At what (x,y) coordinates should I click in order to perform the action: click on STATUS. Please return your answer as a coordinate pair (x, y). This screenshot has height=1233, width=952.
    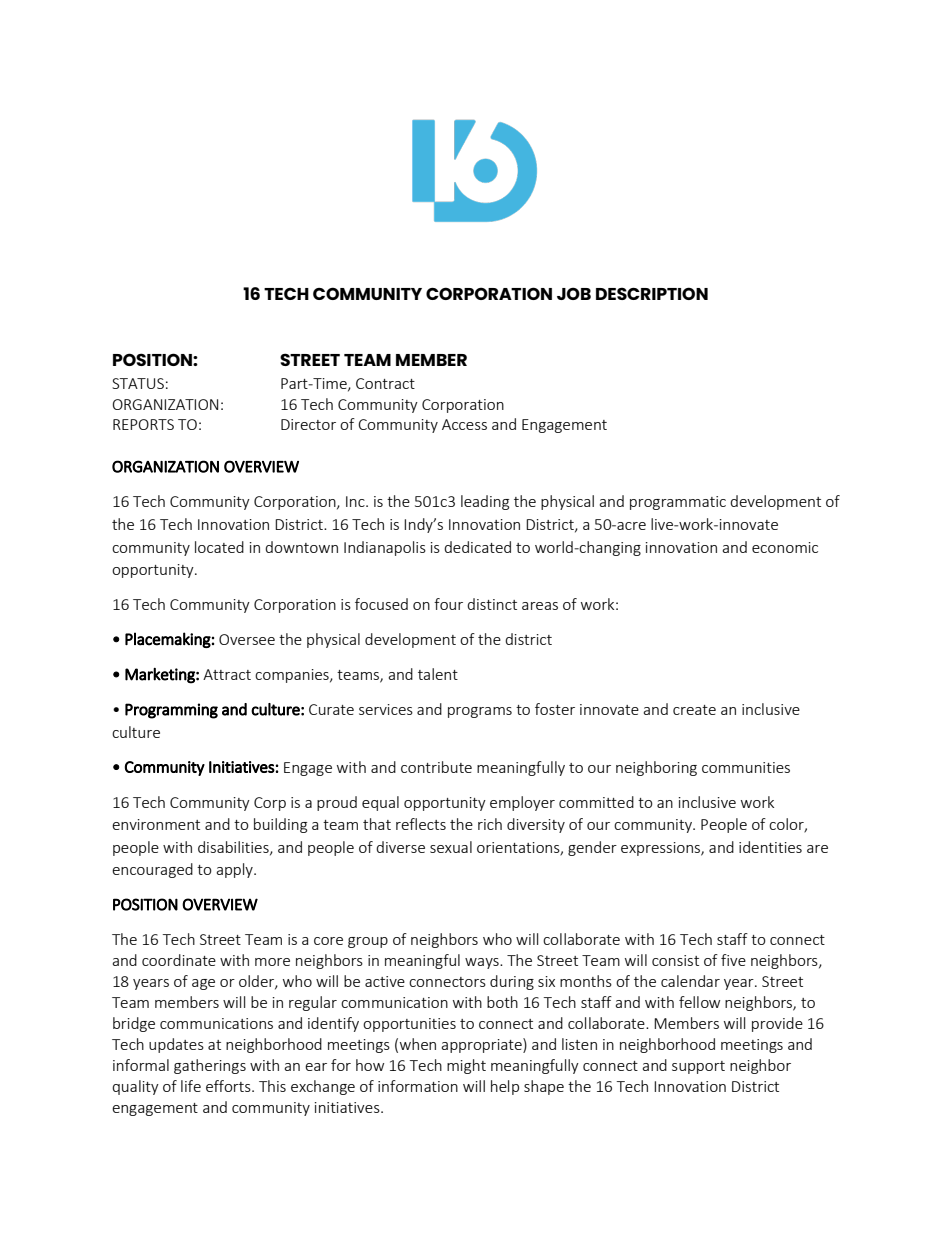
    Looking at the image, I should click on (138, 383).
